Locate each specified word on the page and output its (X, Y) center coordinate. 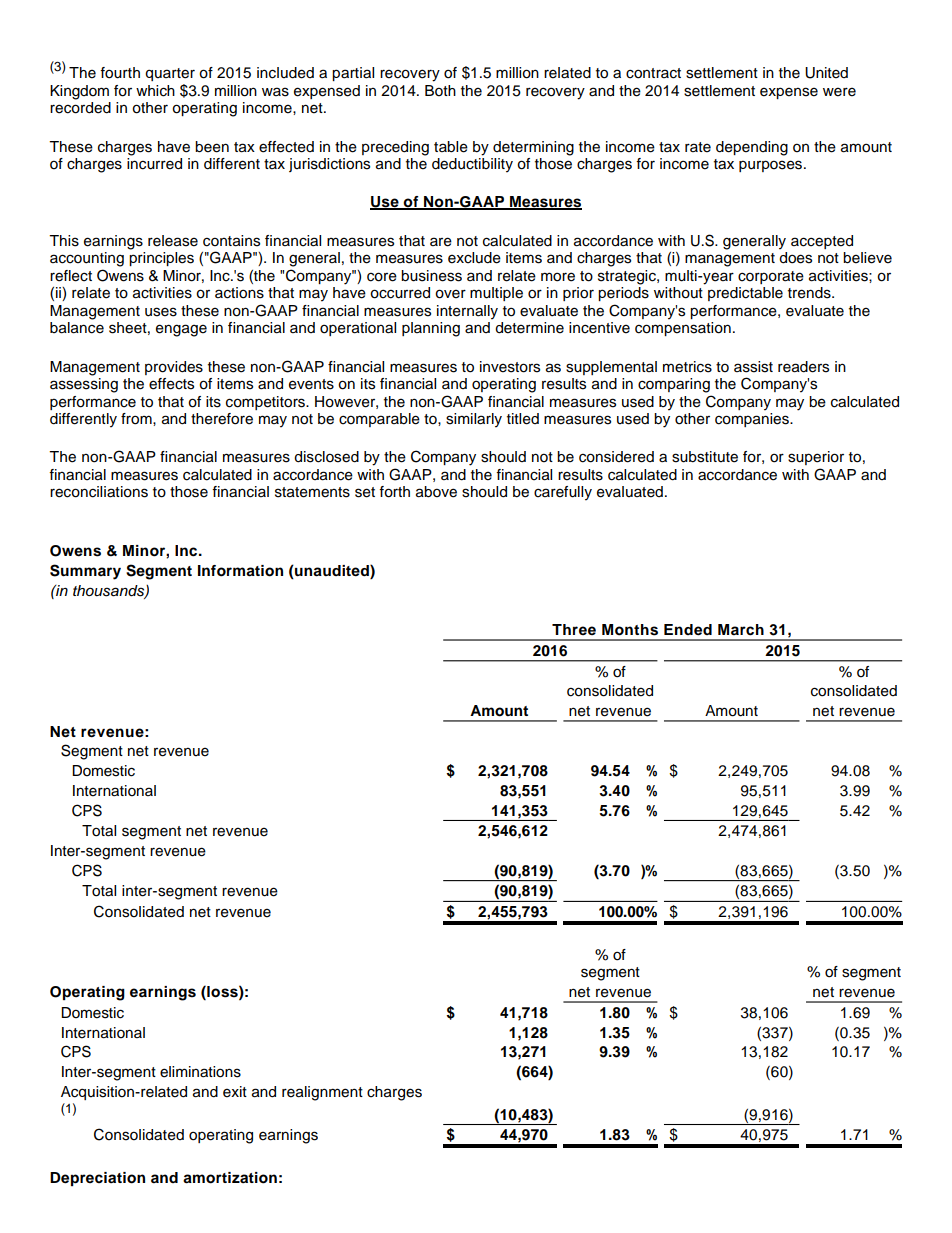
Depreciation (97, 1179)
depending (752, 148)
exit (235, 1092)
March (741, 630)
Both (440, 91)
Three (574, 629)
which (155, 91)
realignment (322, 1093)
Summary (85, 572)
